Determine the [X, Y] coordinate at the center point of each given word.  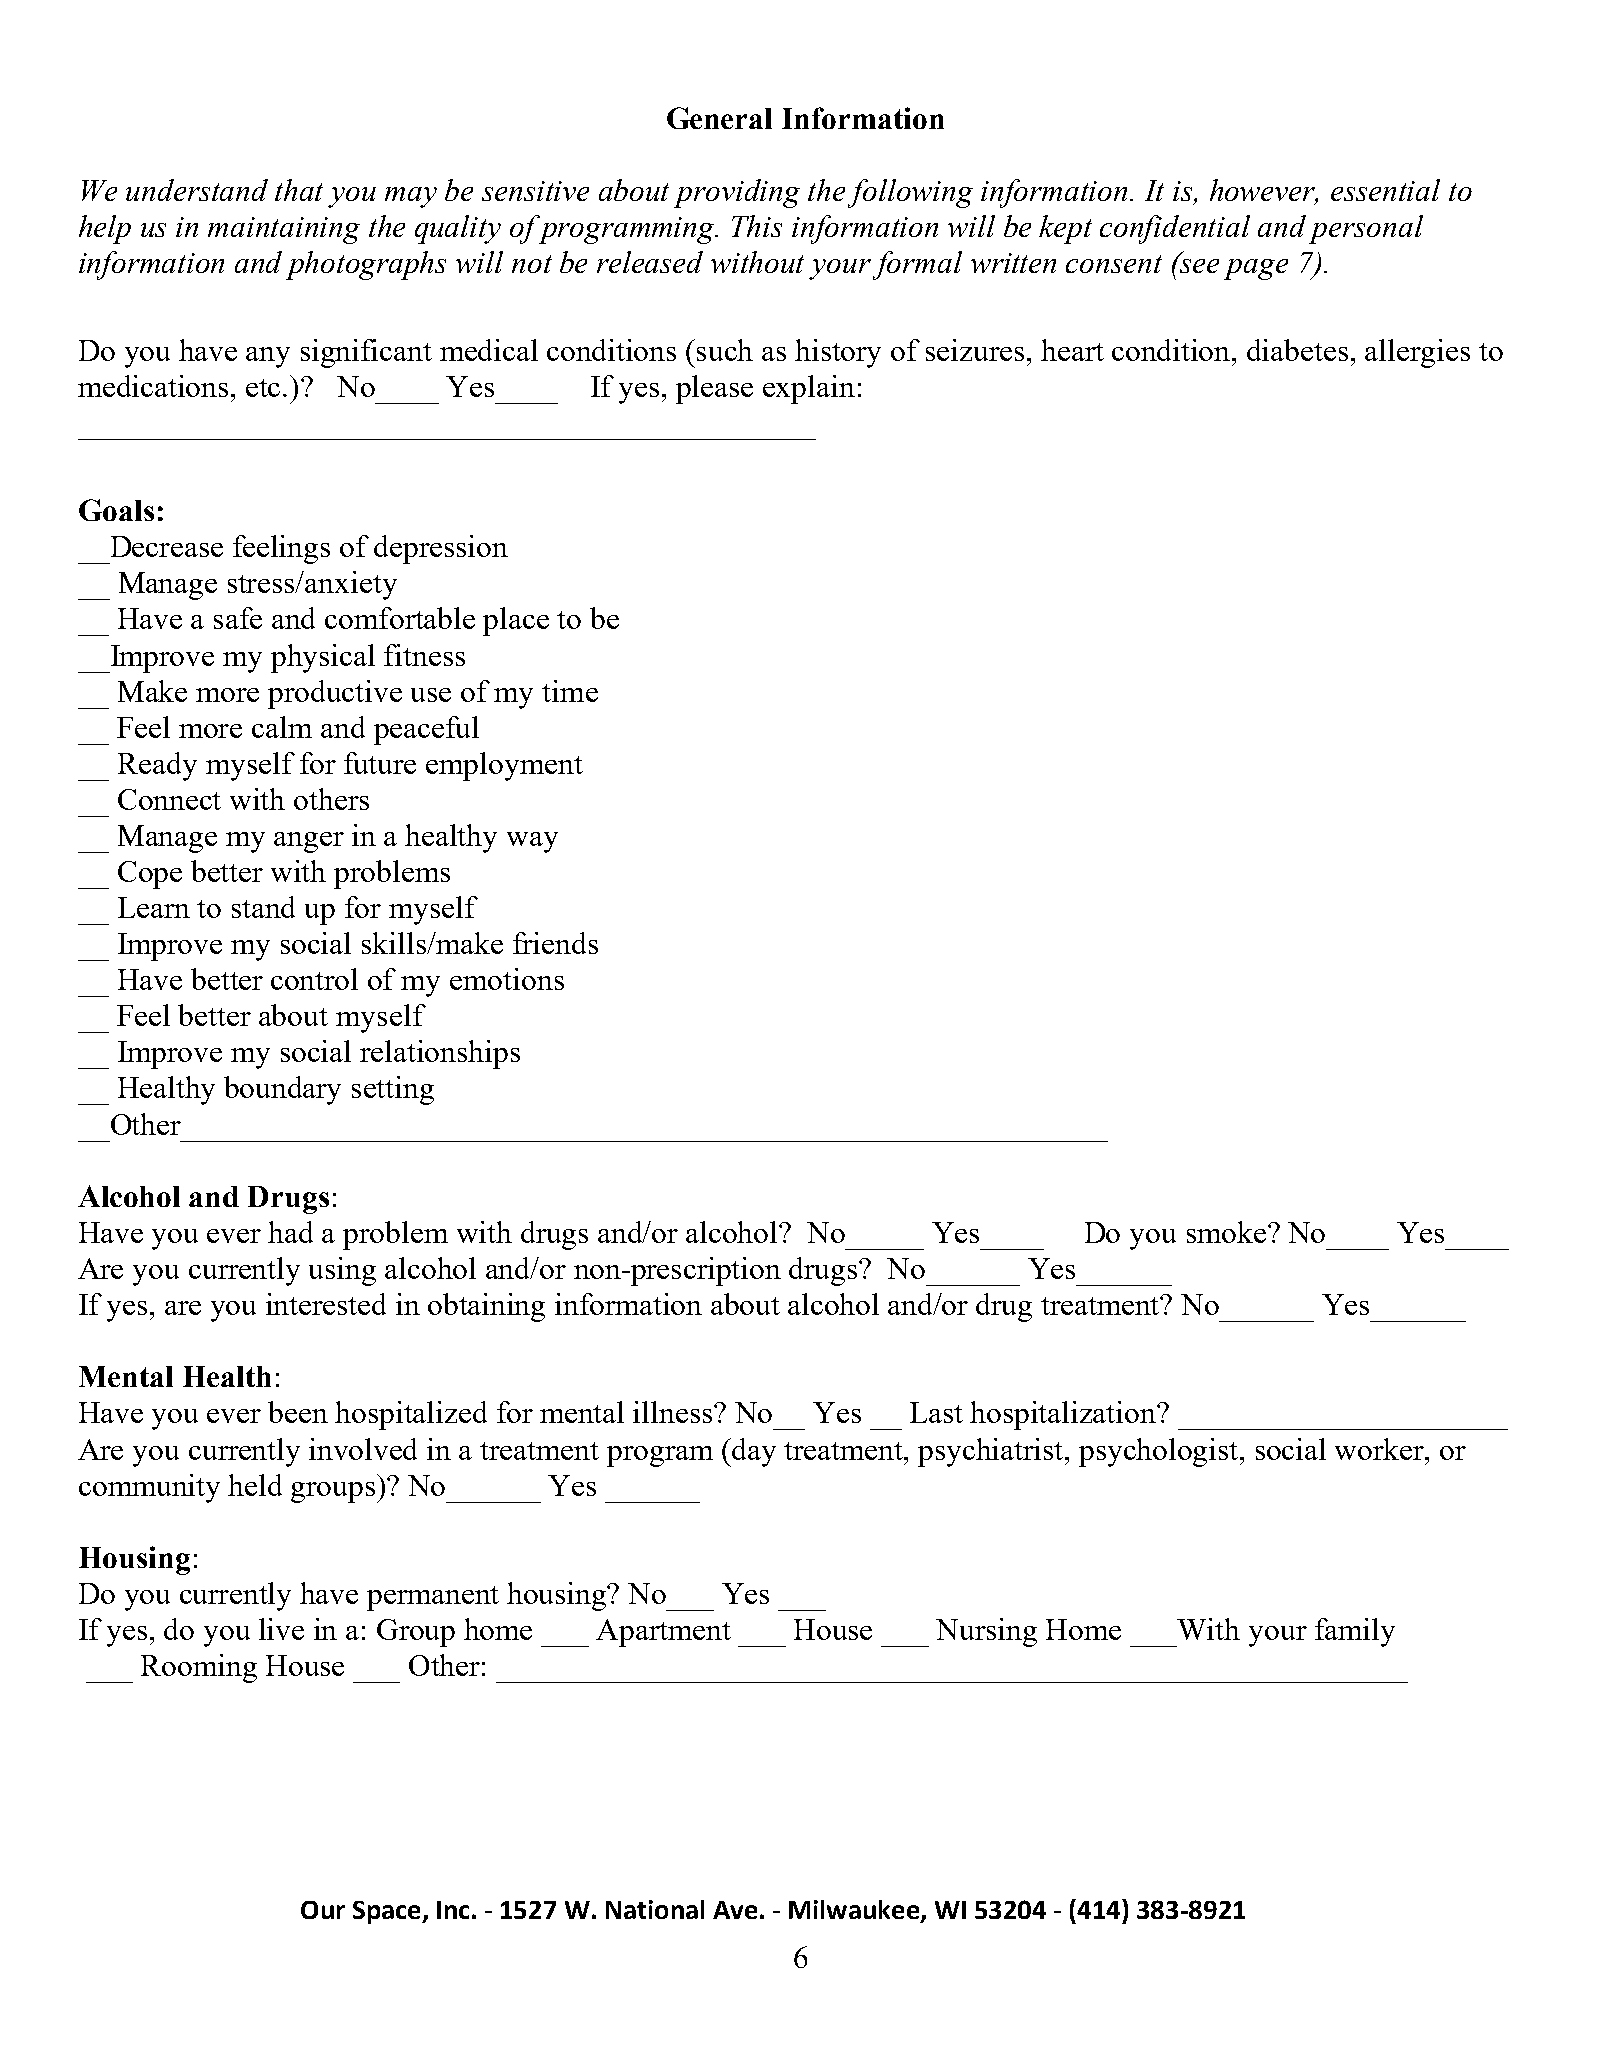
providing [737, 193]
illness [674, 1412]
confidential [1175, 229]
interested [326, 1304]
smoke [1226, 1232]
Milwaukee [854, 1909]
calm [282, 727]
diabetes [1297, 350]
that [299, 190]
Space [388, 1912]
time [570, 691]
